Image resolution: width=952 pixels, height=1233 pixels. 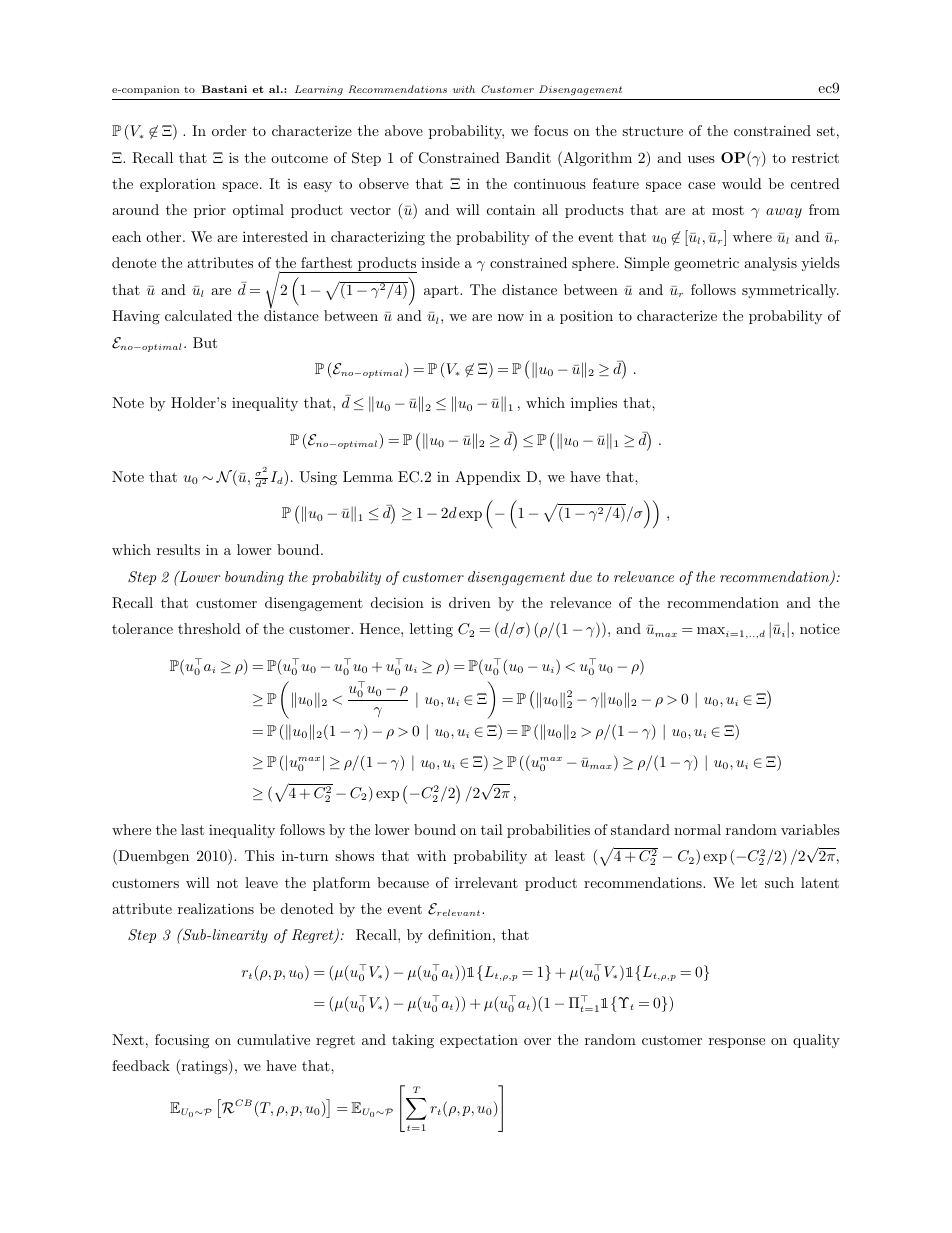 I want to click on uses, so click(x=701, y=159).
